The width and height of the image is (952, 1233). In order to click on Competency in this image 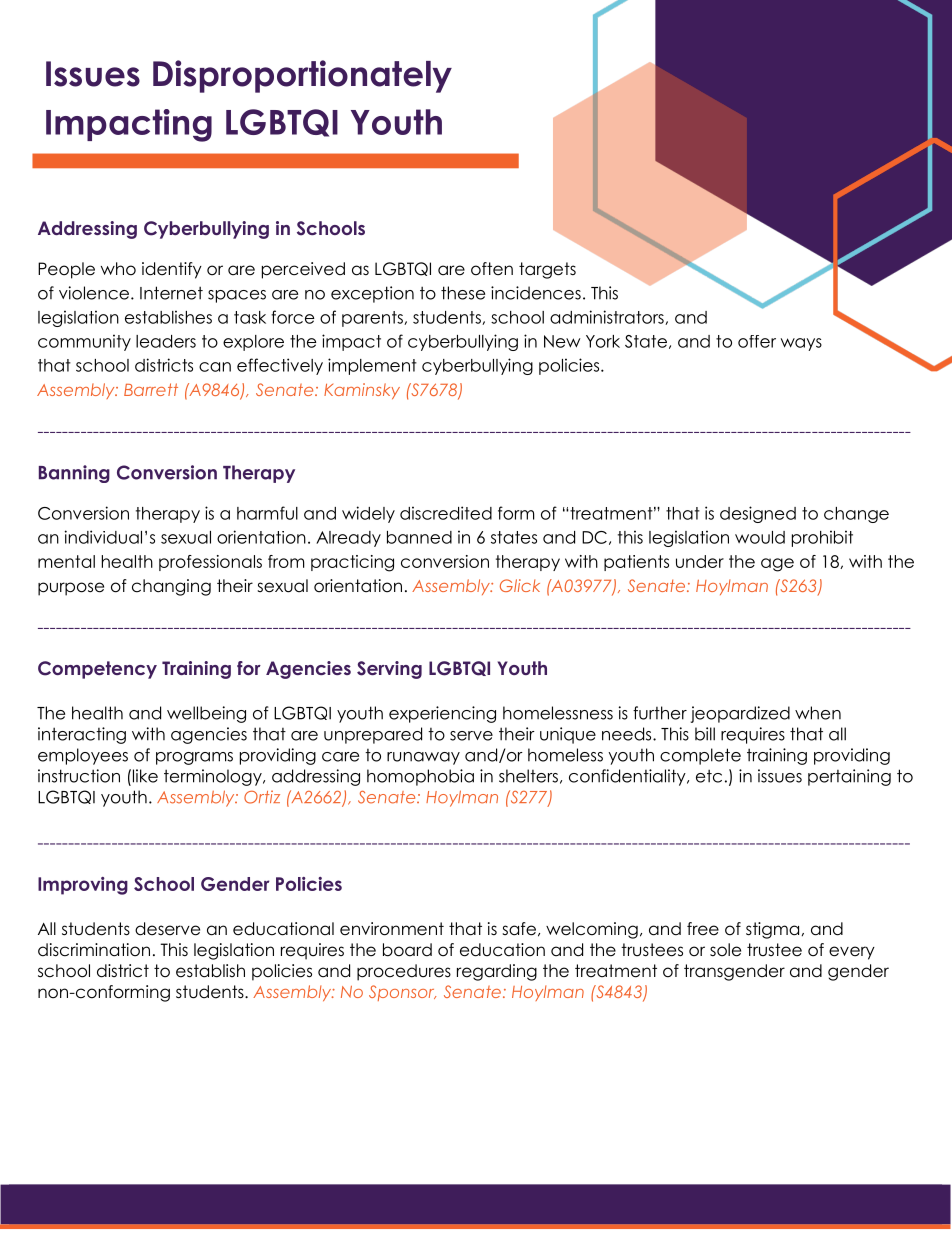, I will do `click(97, 670)`.
